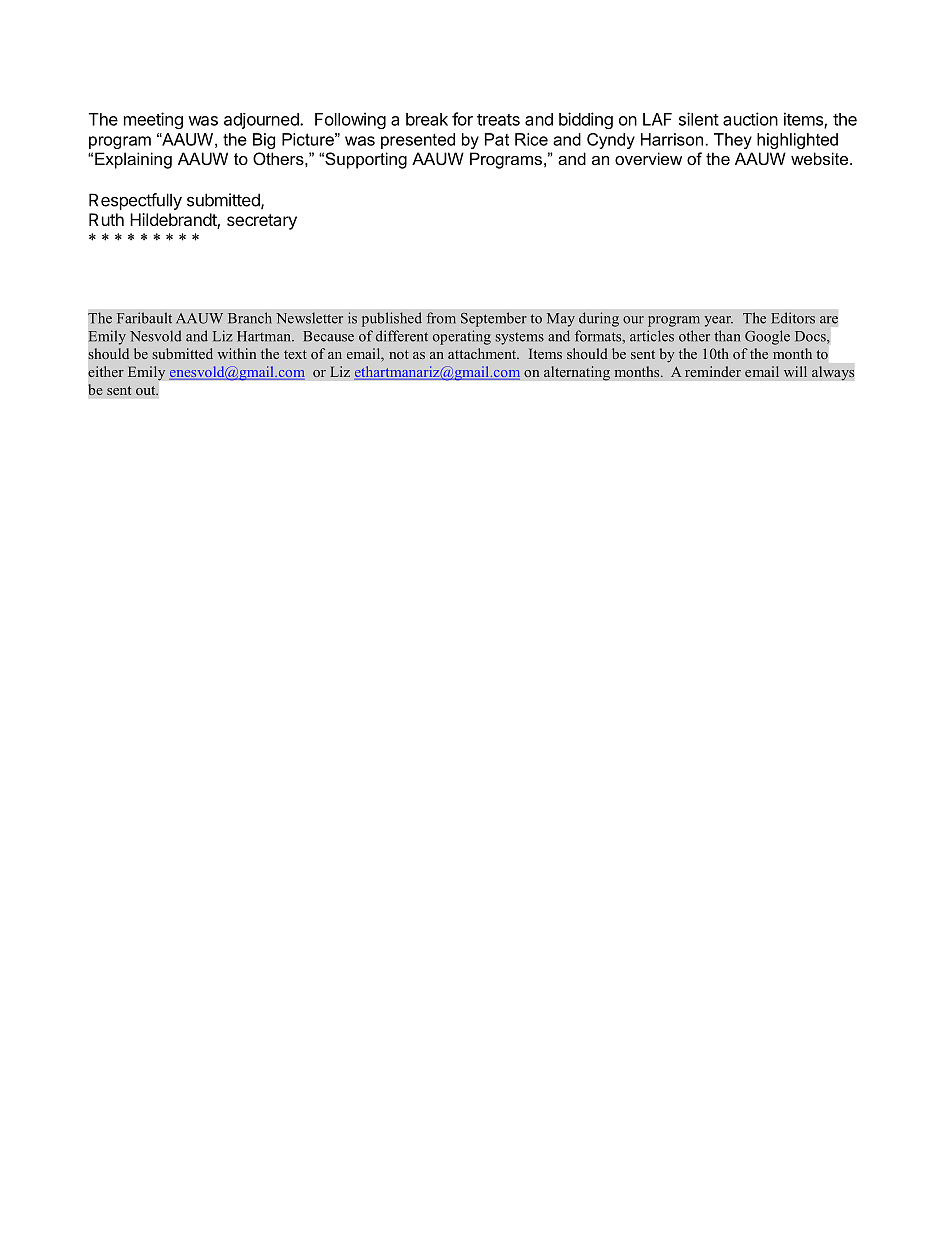  Describe the element at coordinates (441, 318) in the image. I see `from` at that location.
